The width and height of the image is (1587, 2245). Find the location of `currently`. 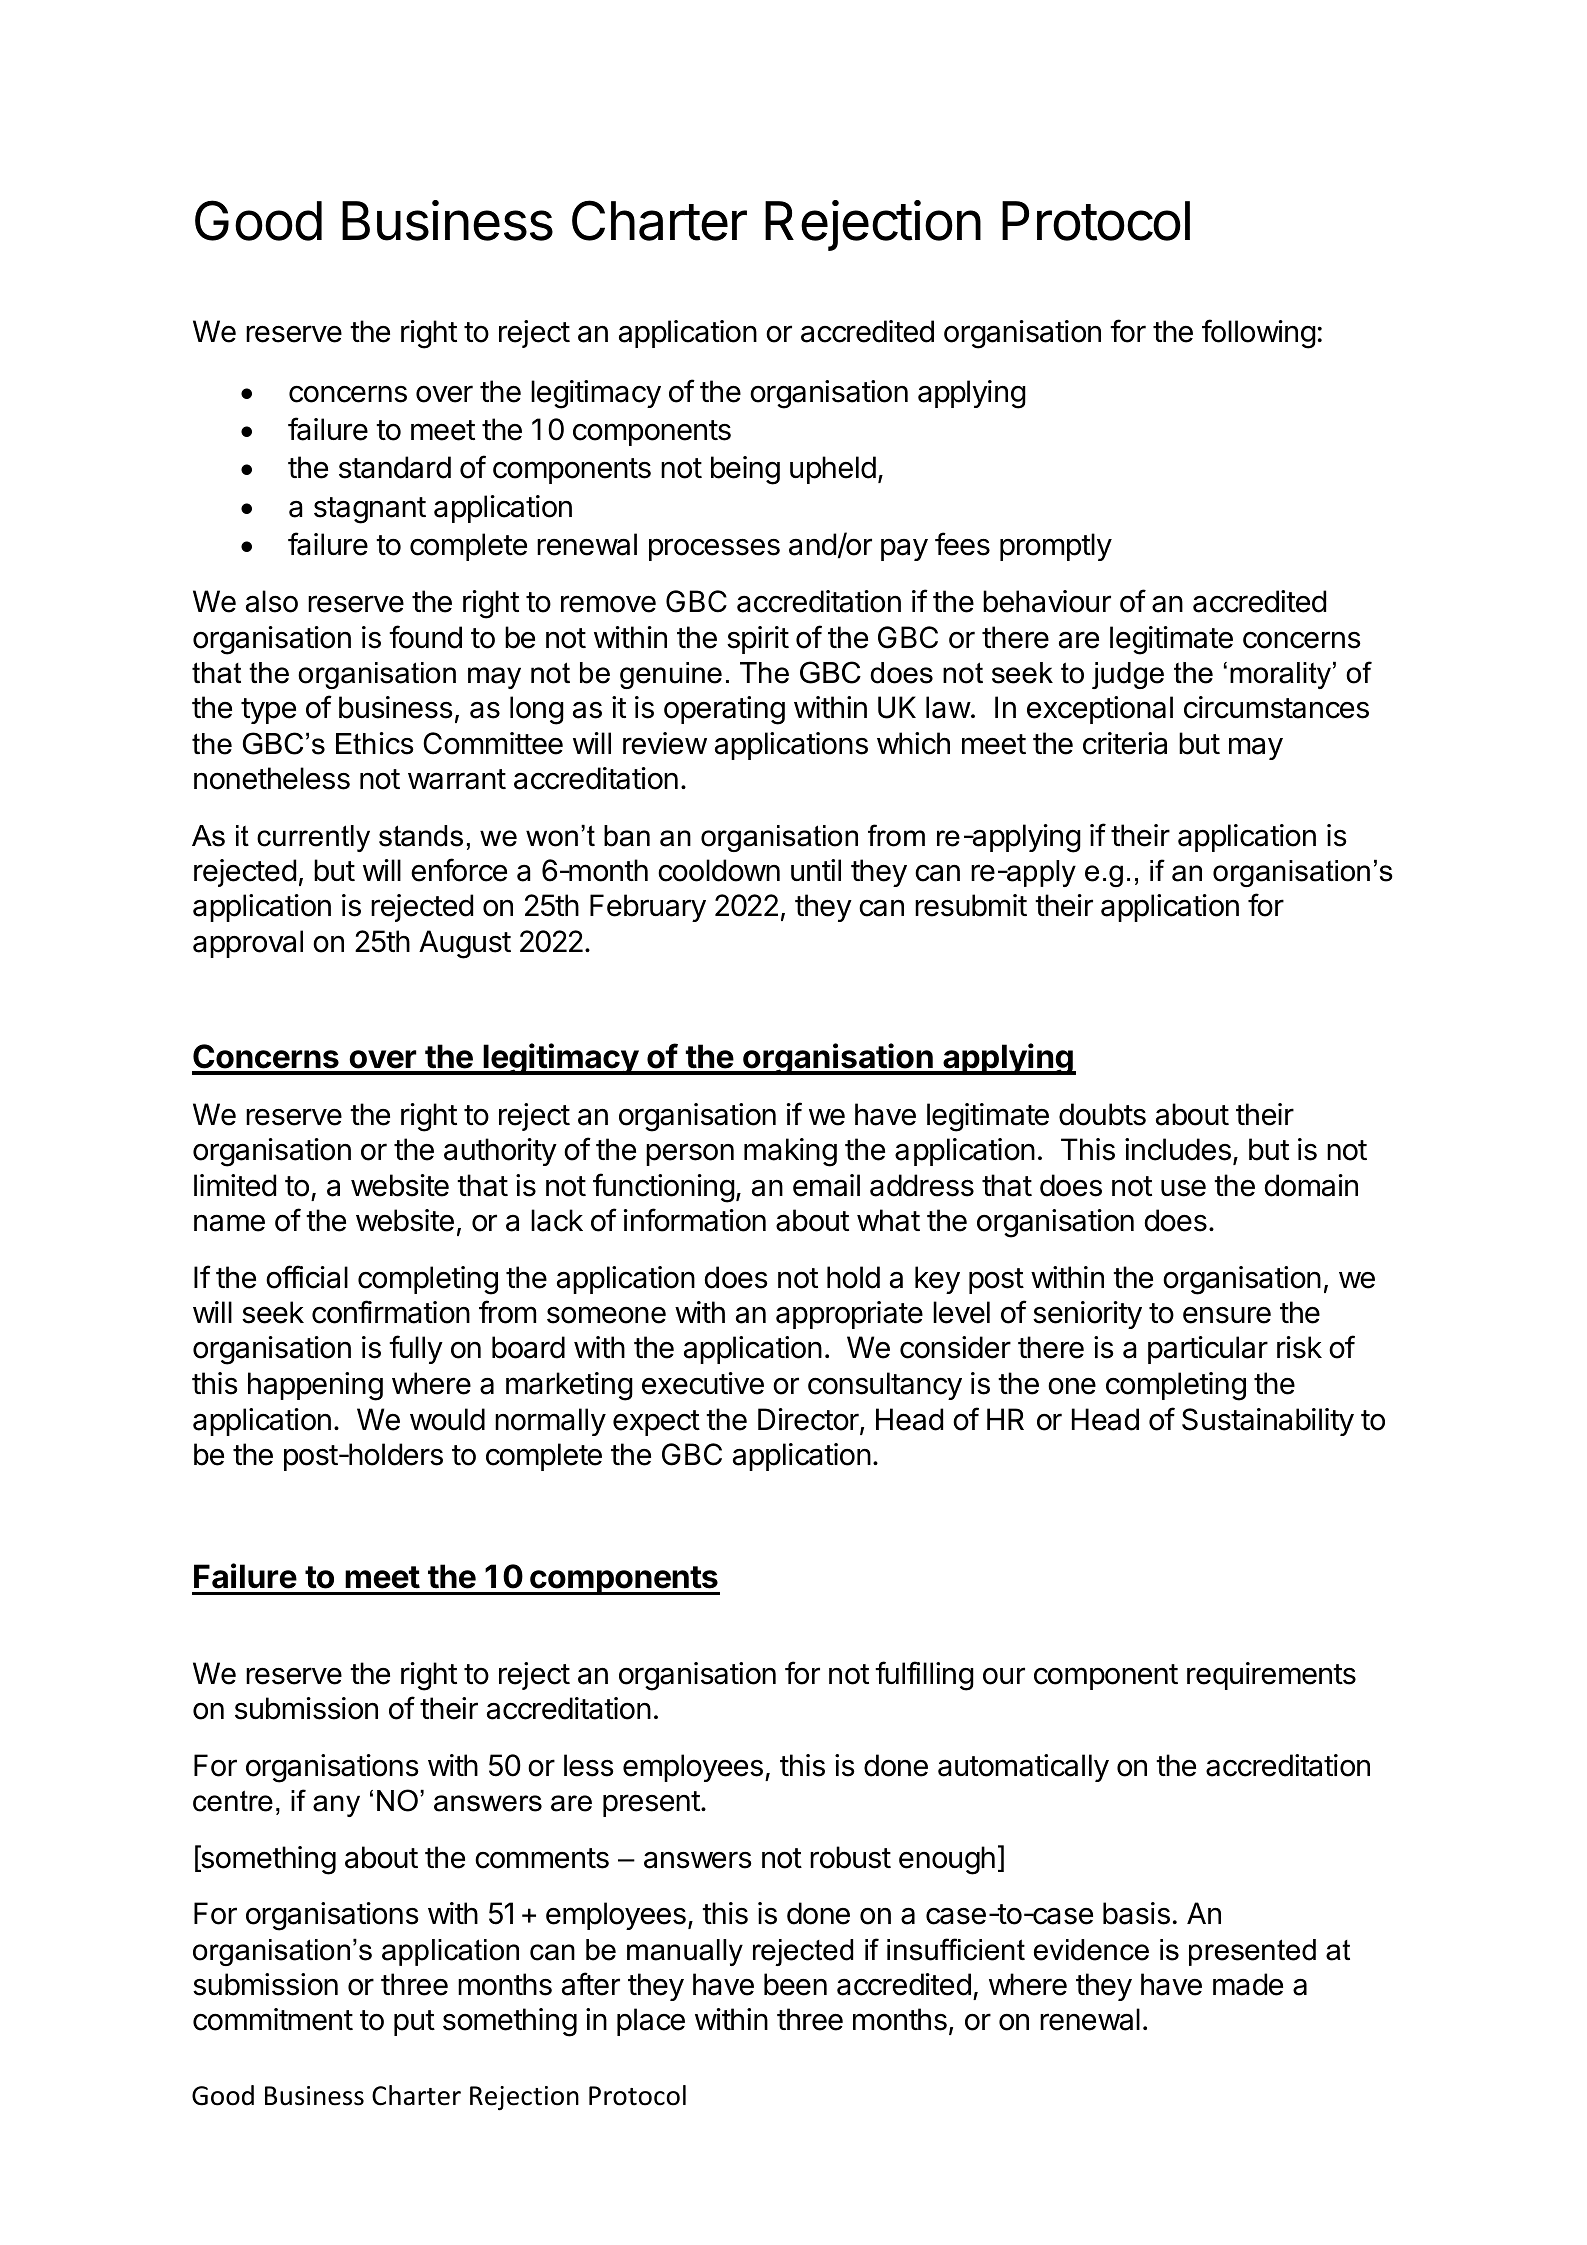

currently is located at coordinates (313, 838).
